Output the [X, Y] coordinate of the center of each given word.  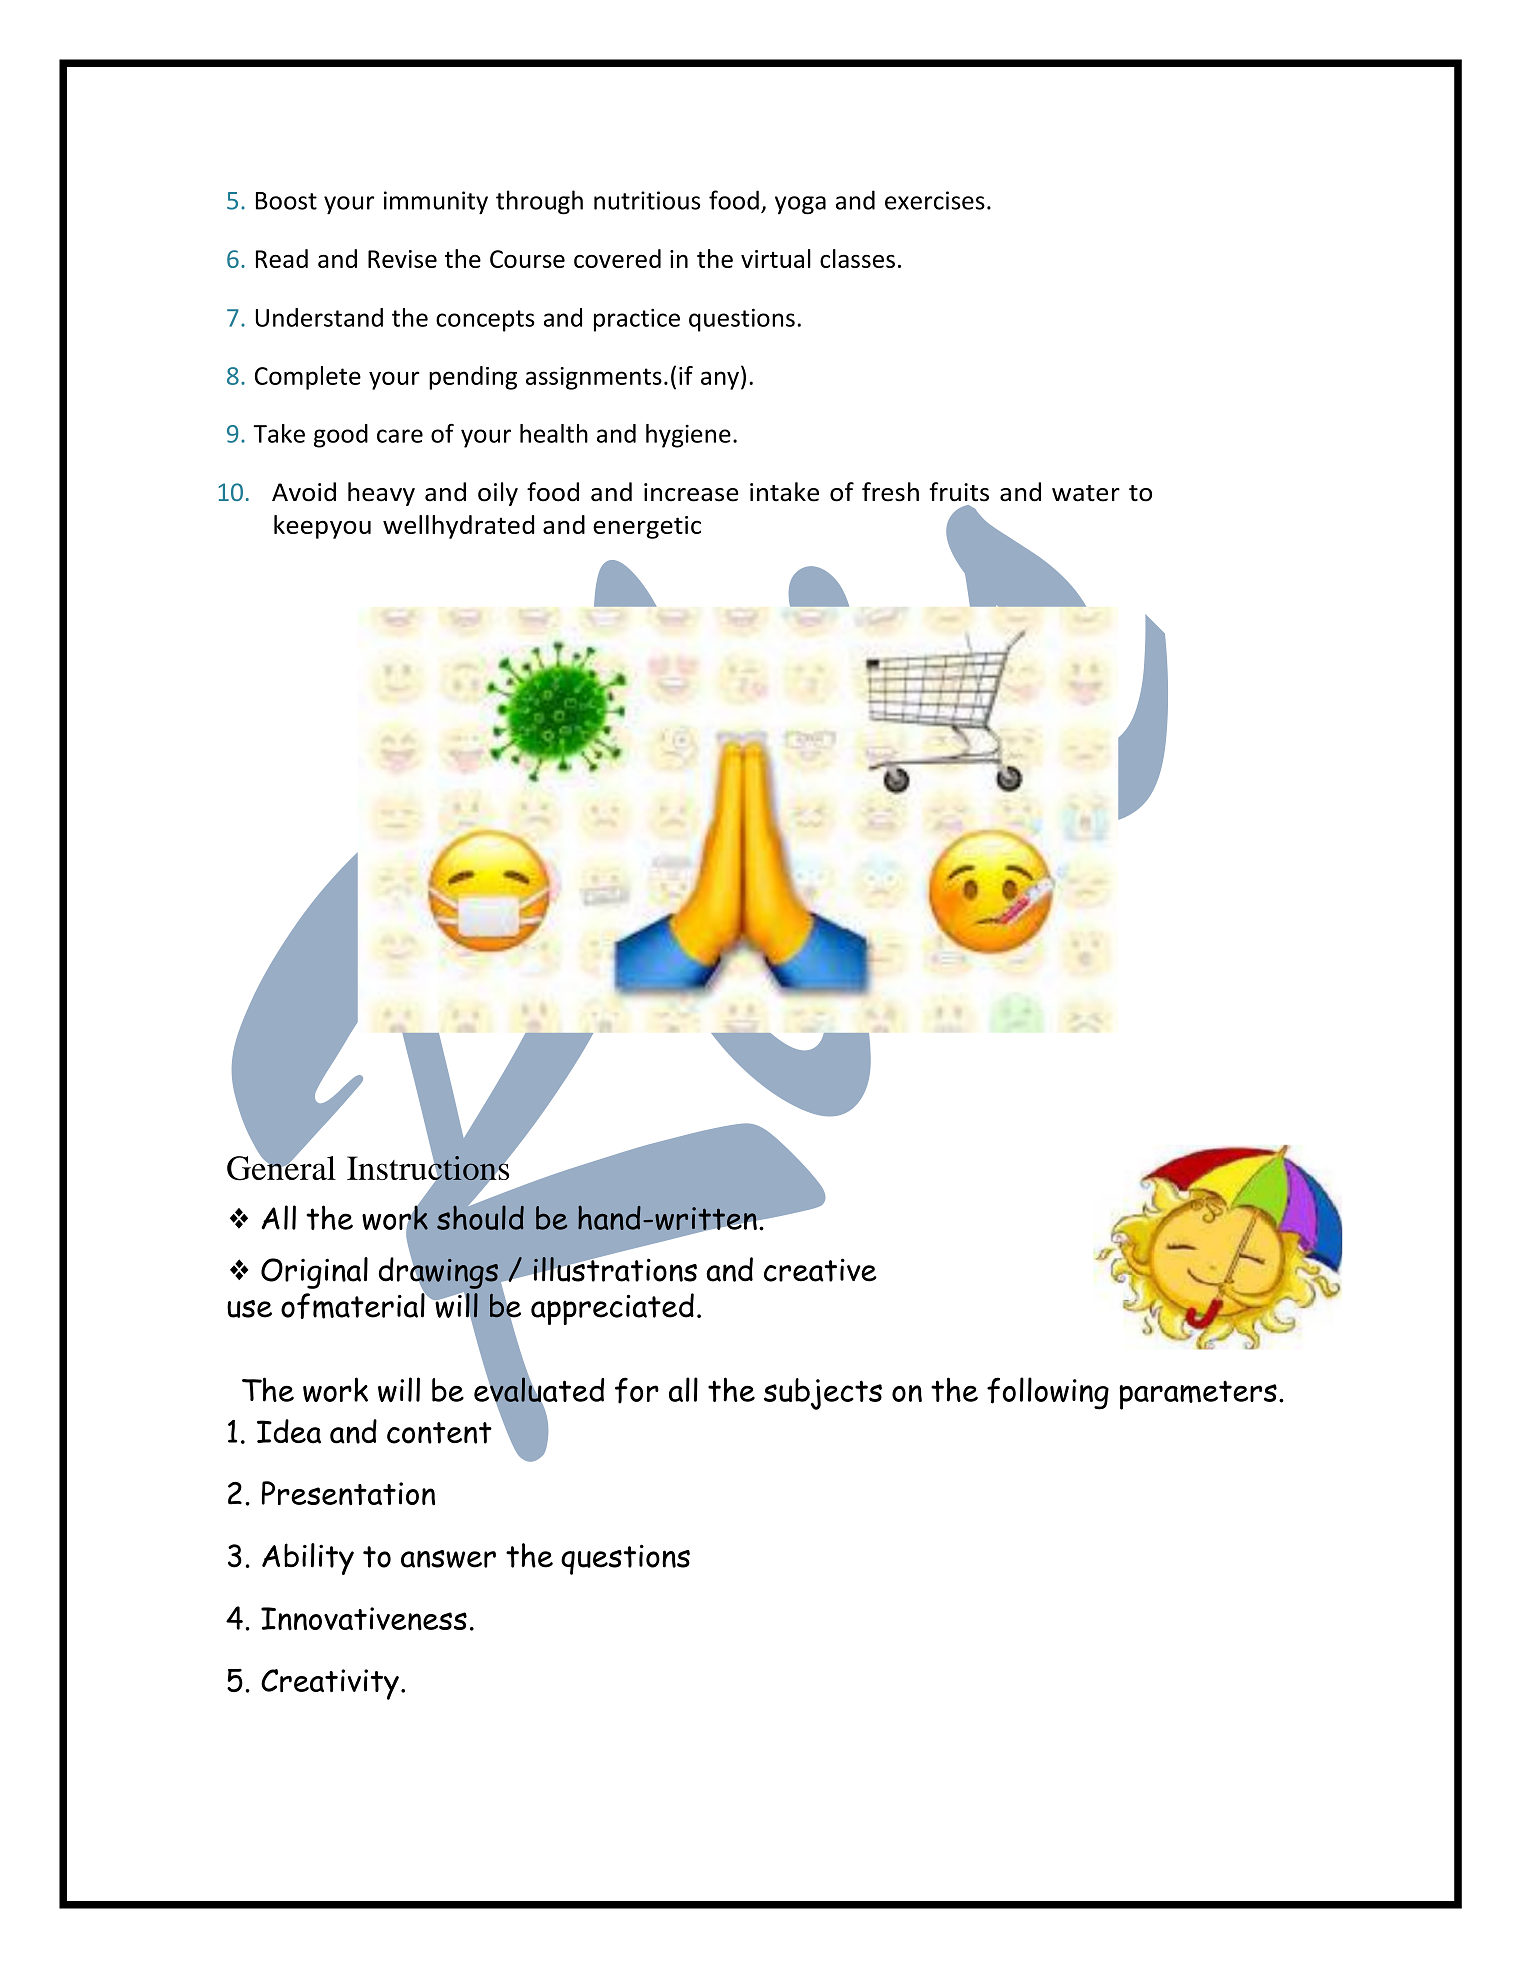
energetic [647, 527]
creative [820, 1270]
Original [314, 1273]
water [1086, 493]
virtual [776, 258]
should [480, 1216]
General [281, 1167]
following [1048, 1393]
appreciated [612, 1309]
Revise [402, 259]
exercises [935, 200]
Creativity [330, 1684]
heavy [381, 494]
